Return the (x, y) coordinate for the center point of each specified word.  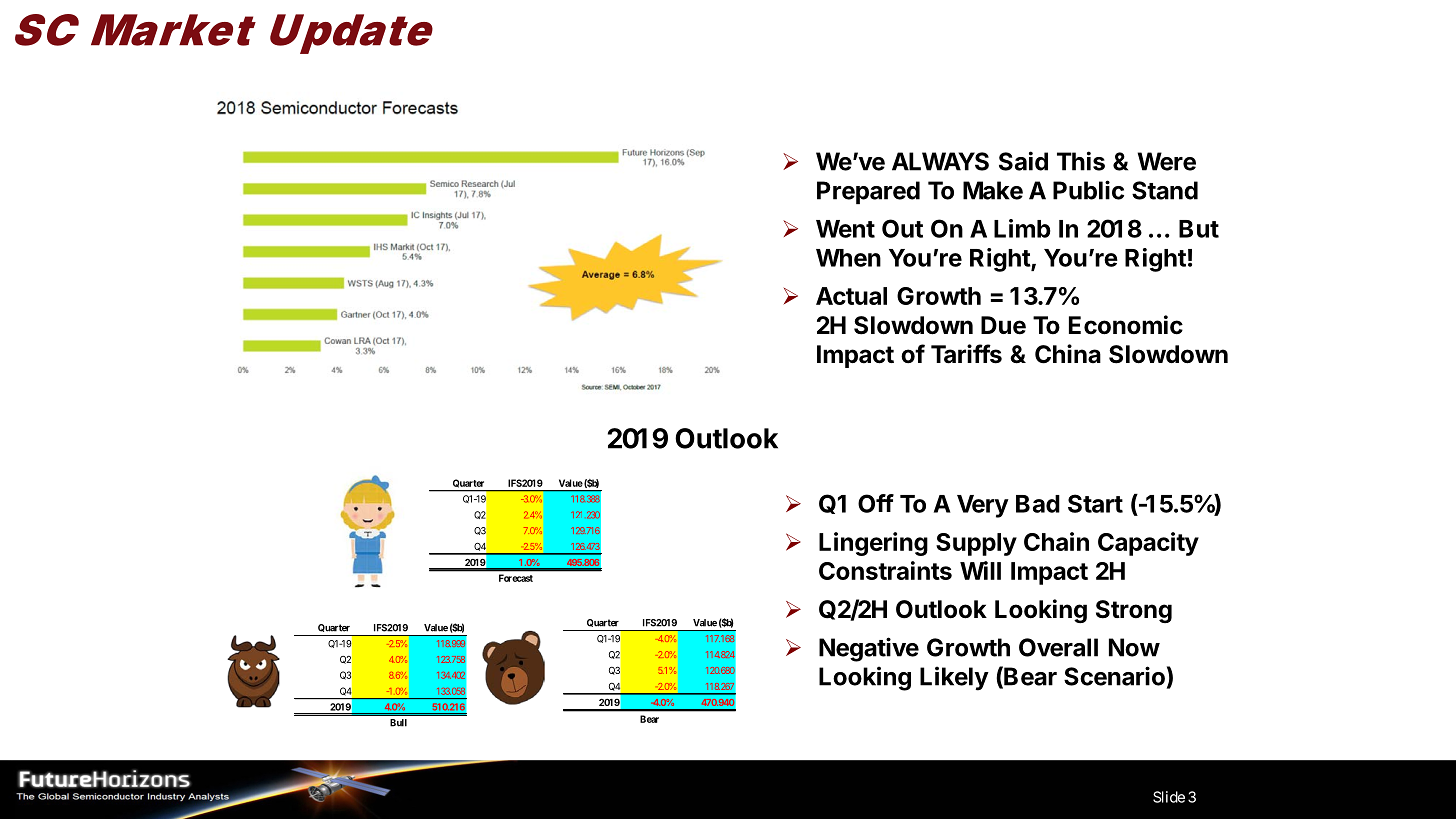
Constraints (885, 570)
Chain (1056, 541)
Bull (398, 723)
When (848, 258)
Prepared (868, 192)
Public (1088, 190)
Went (845, 229)
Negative (869, 649)
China (1068, 354)
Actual (851, 296)
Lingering (873, 544)
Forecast (516, 578)
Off (876, 503)
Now (1134, 647)
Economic (1126, 325)
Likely (954, 678)
